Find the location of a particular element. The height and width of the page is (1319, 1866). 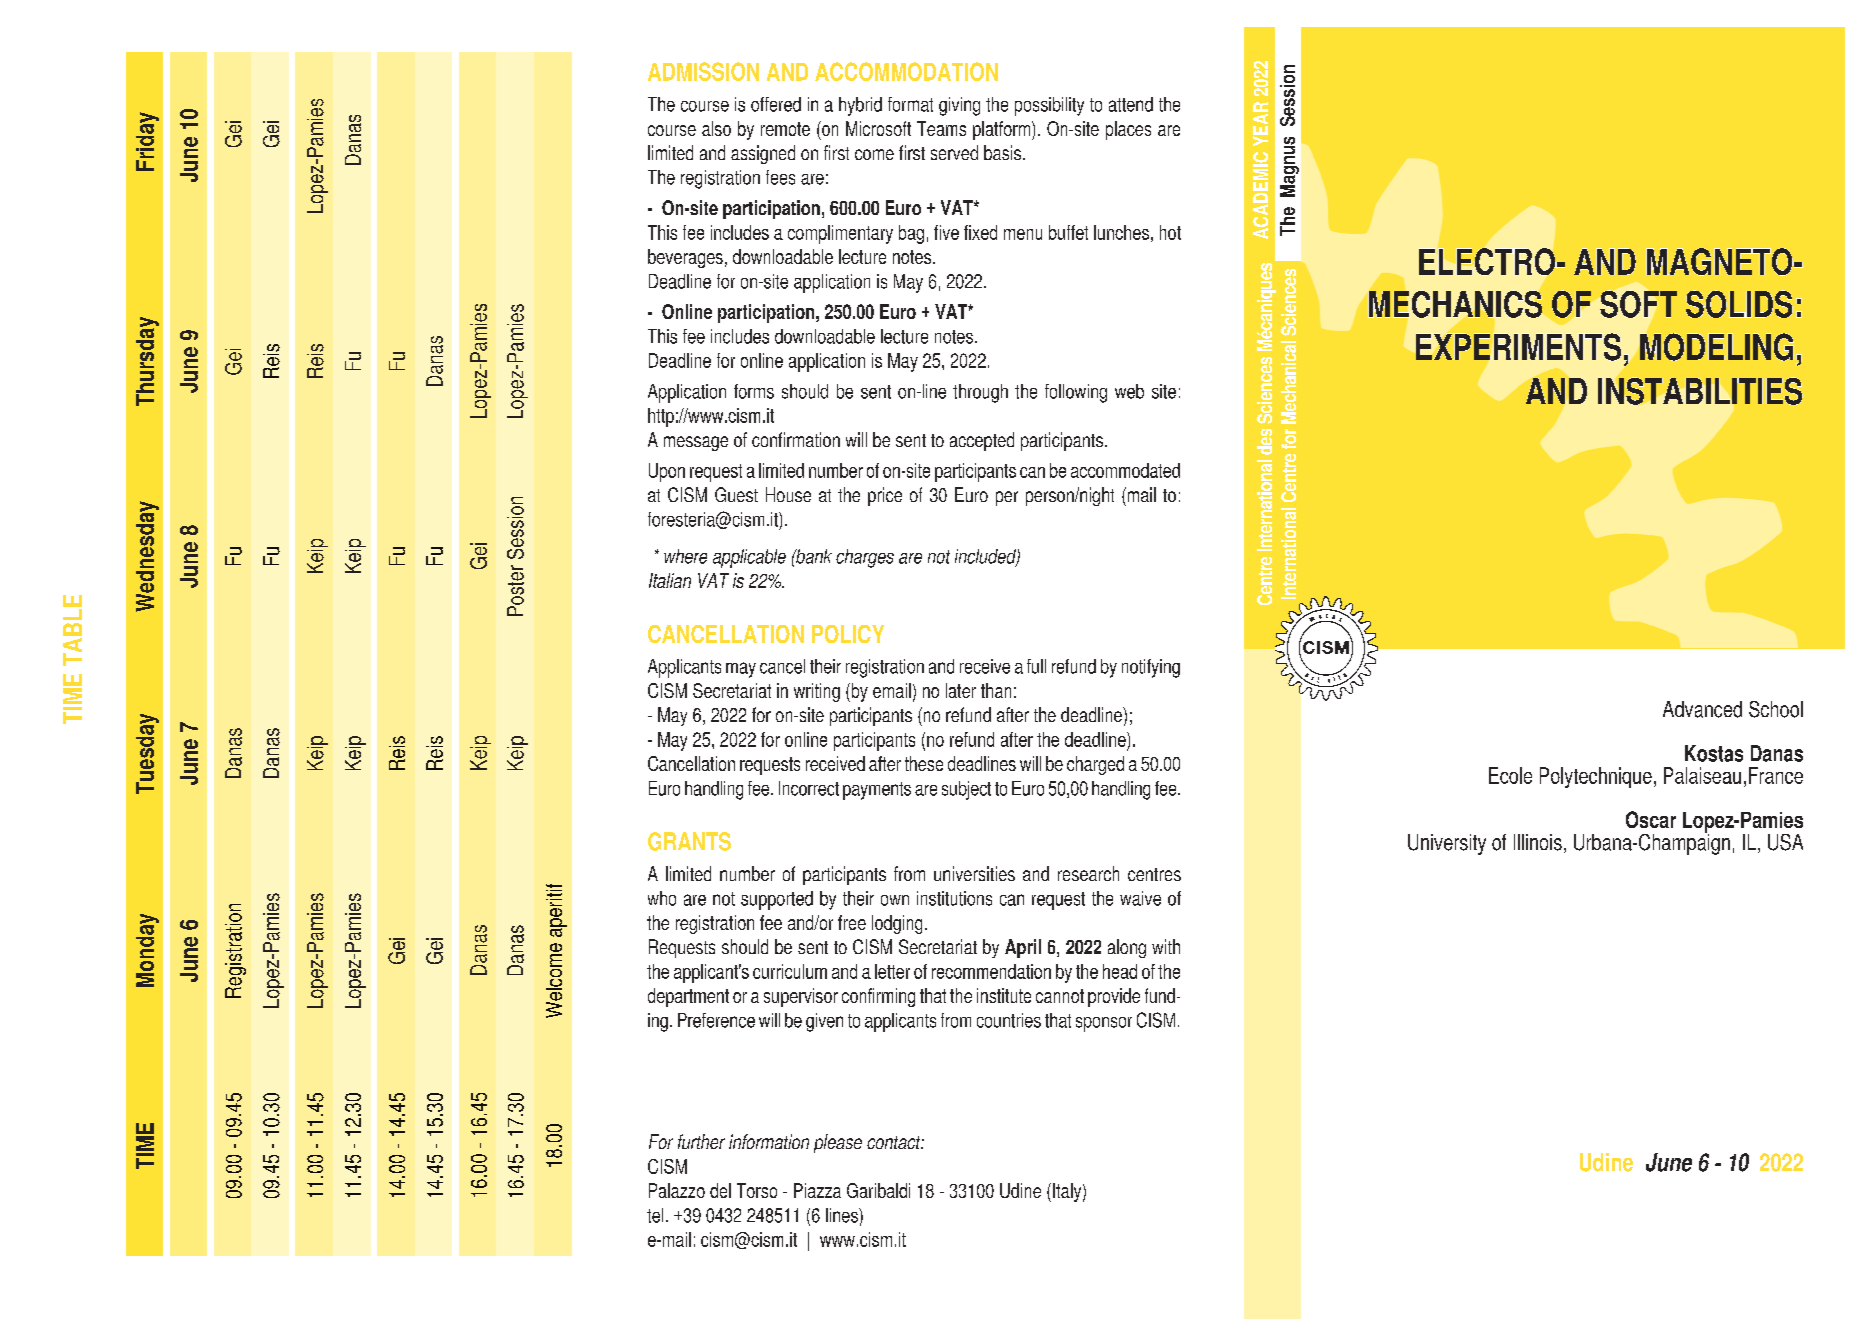

Advanced is located at coordinates (1702, 709).
